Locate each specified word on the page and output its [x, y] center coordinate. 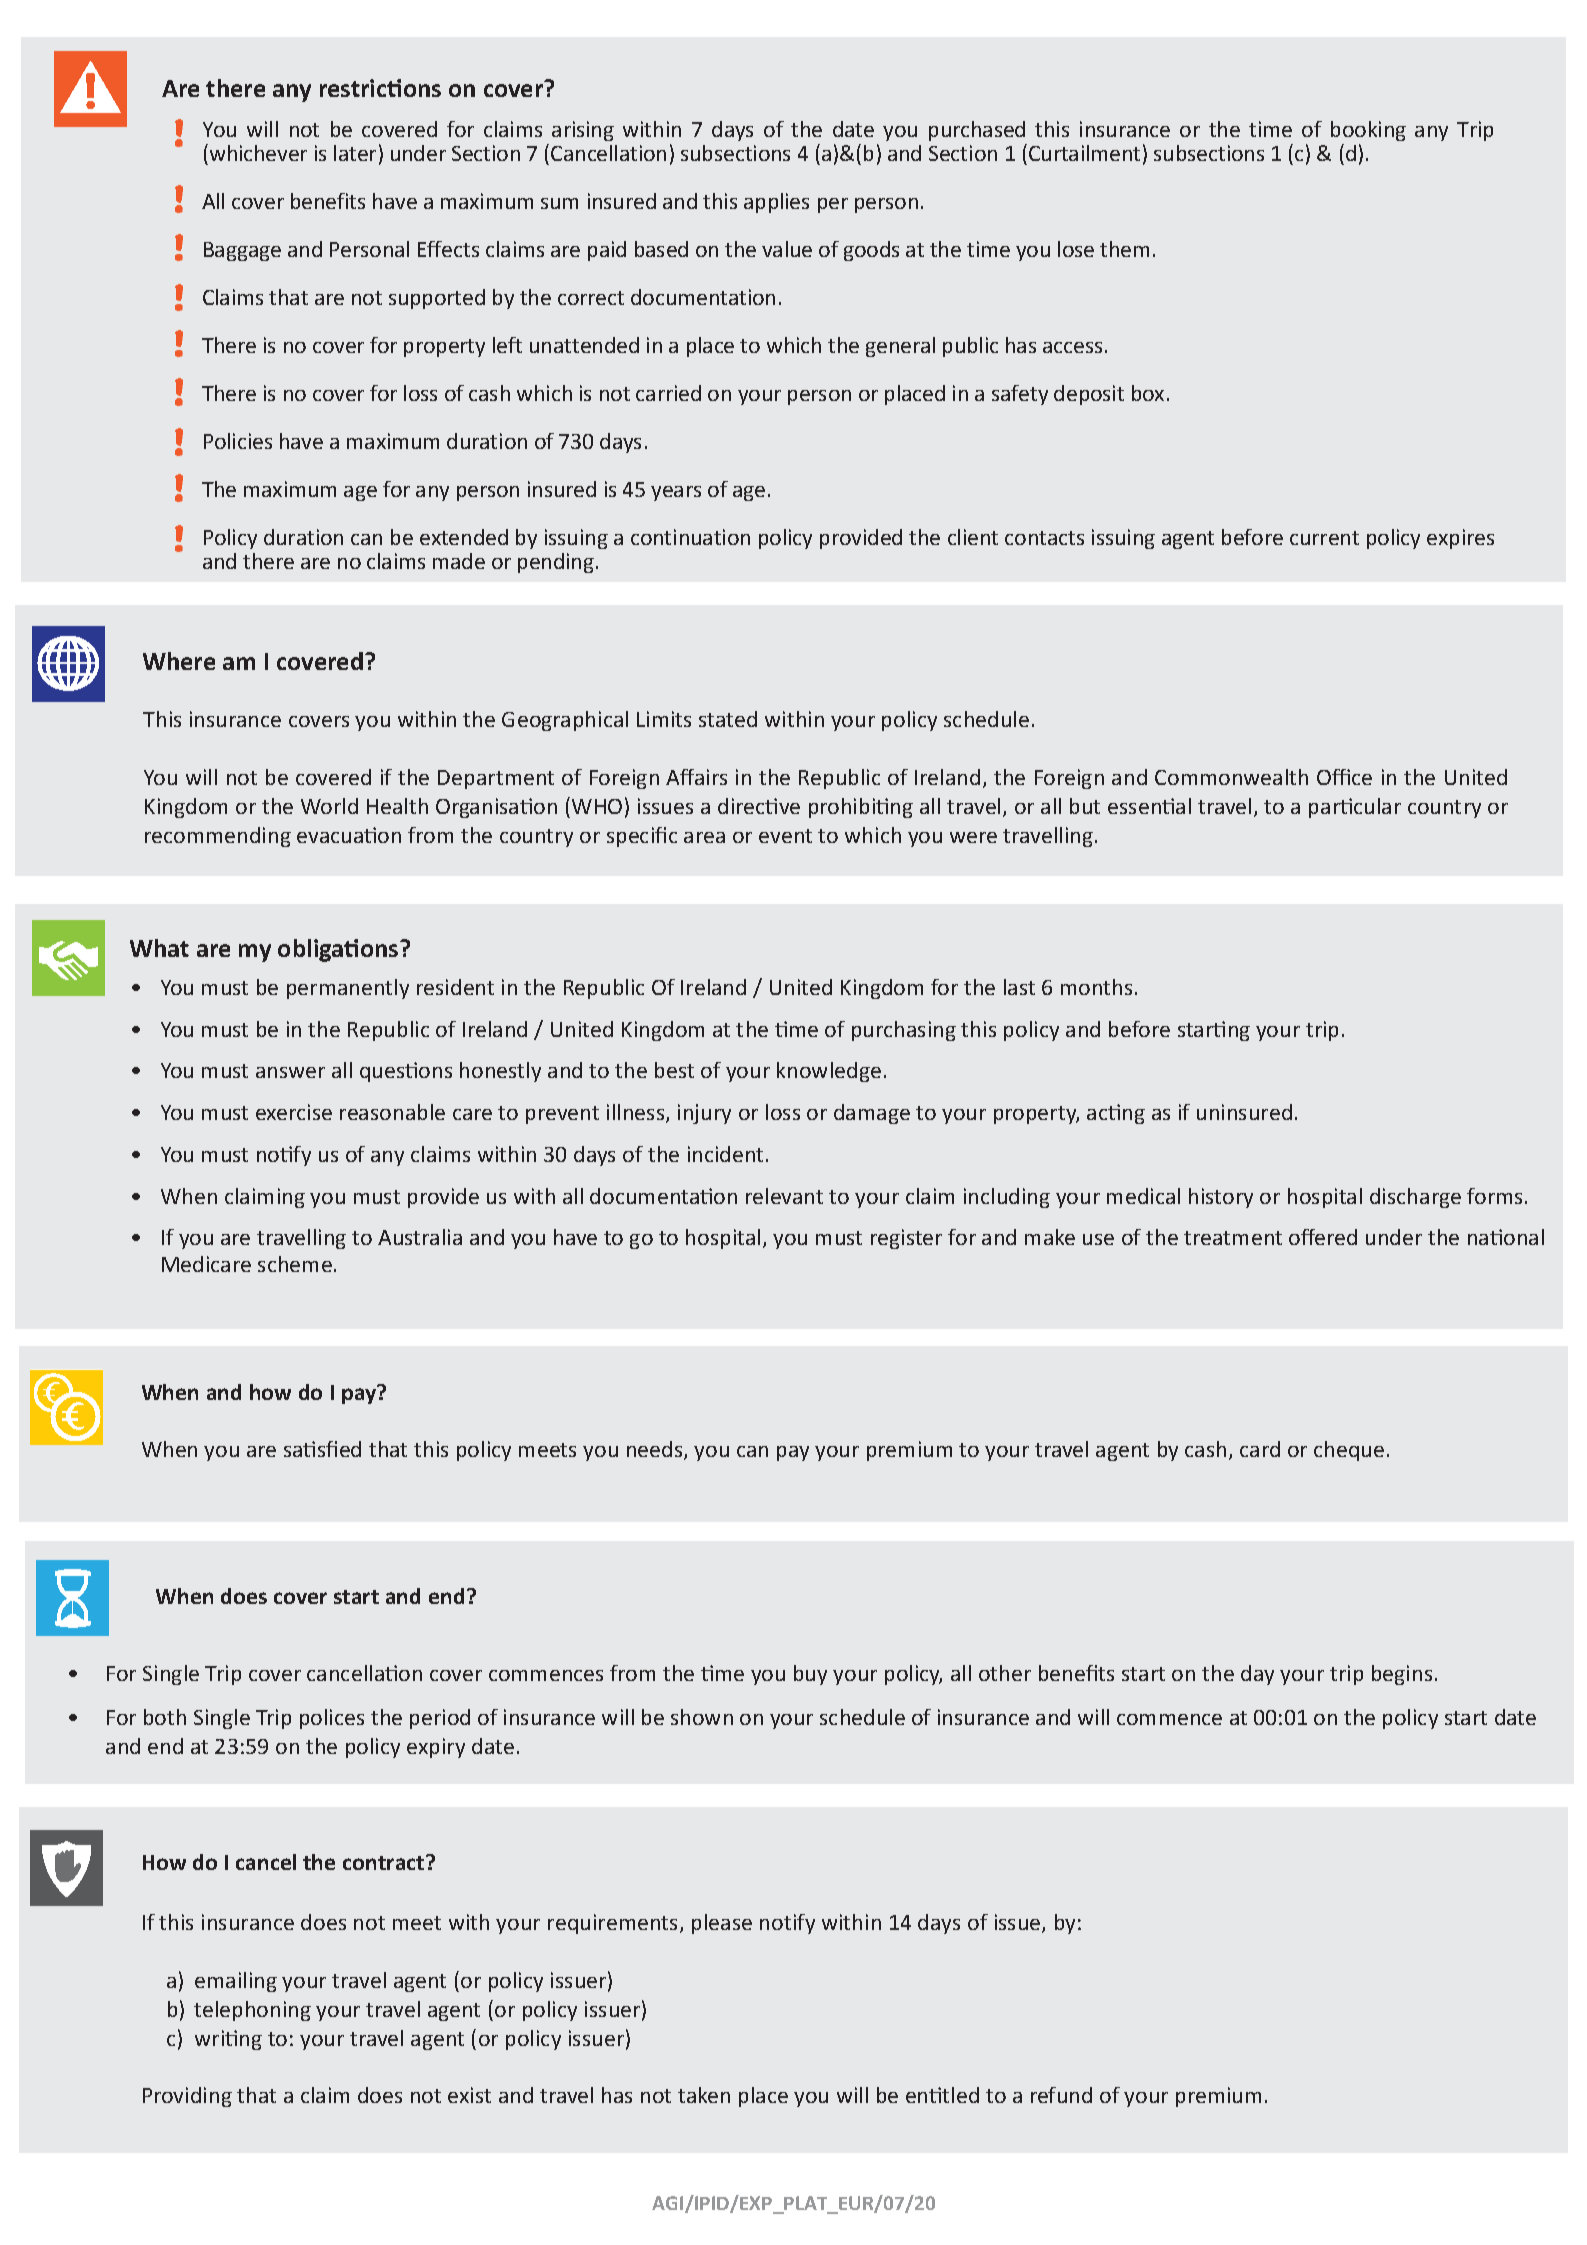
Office [1344, 777]
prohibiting [861, 808]
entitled [942, 2095]
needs [656, 1450]
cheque [1349, 1451]
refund [1061, 2095]
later [355, 153]
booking [1368, 131]
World [329, 806]
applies [776, 203]
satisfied [322, 1449]
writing [228, 2040]
